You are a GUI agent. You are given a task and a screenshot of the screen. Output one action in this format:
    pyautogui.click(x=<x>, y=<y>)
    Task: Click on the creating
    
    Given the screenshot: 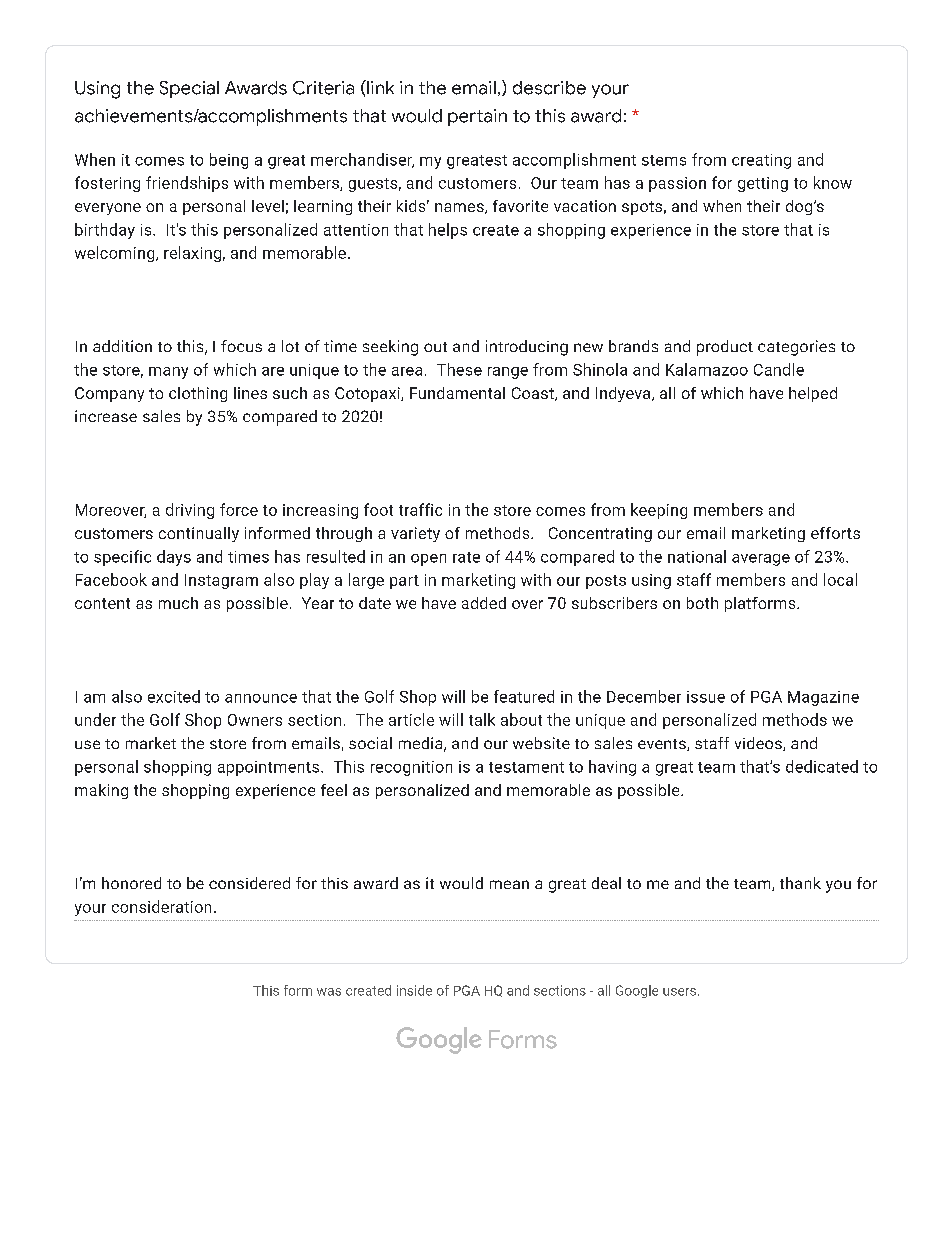 What is the action you would take?
    pyautogui.click(x=761, y=161)
